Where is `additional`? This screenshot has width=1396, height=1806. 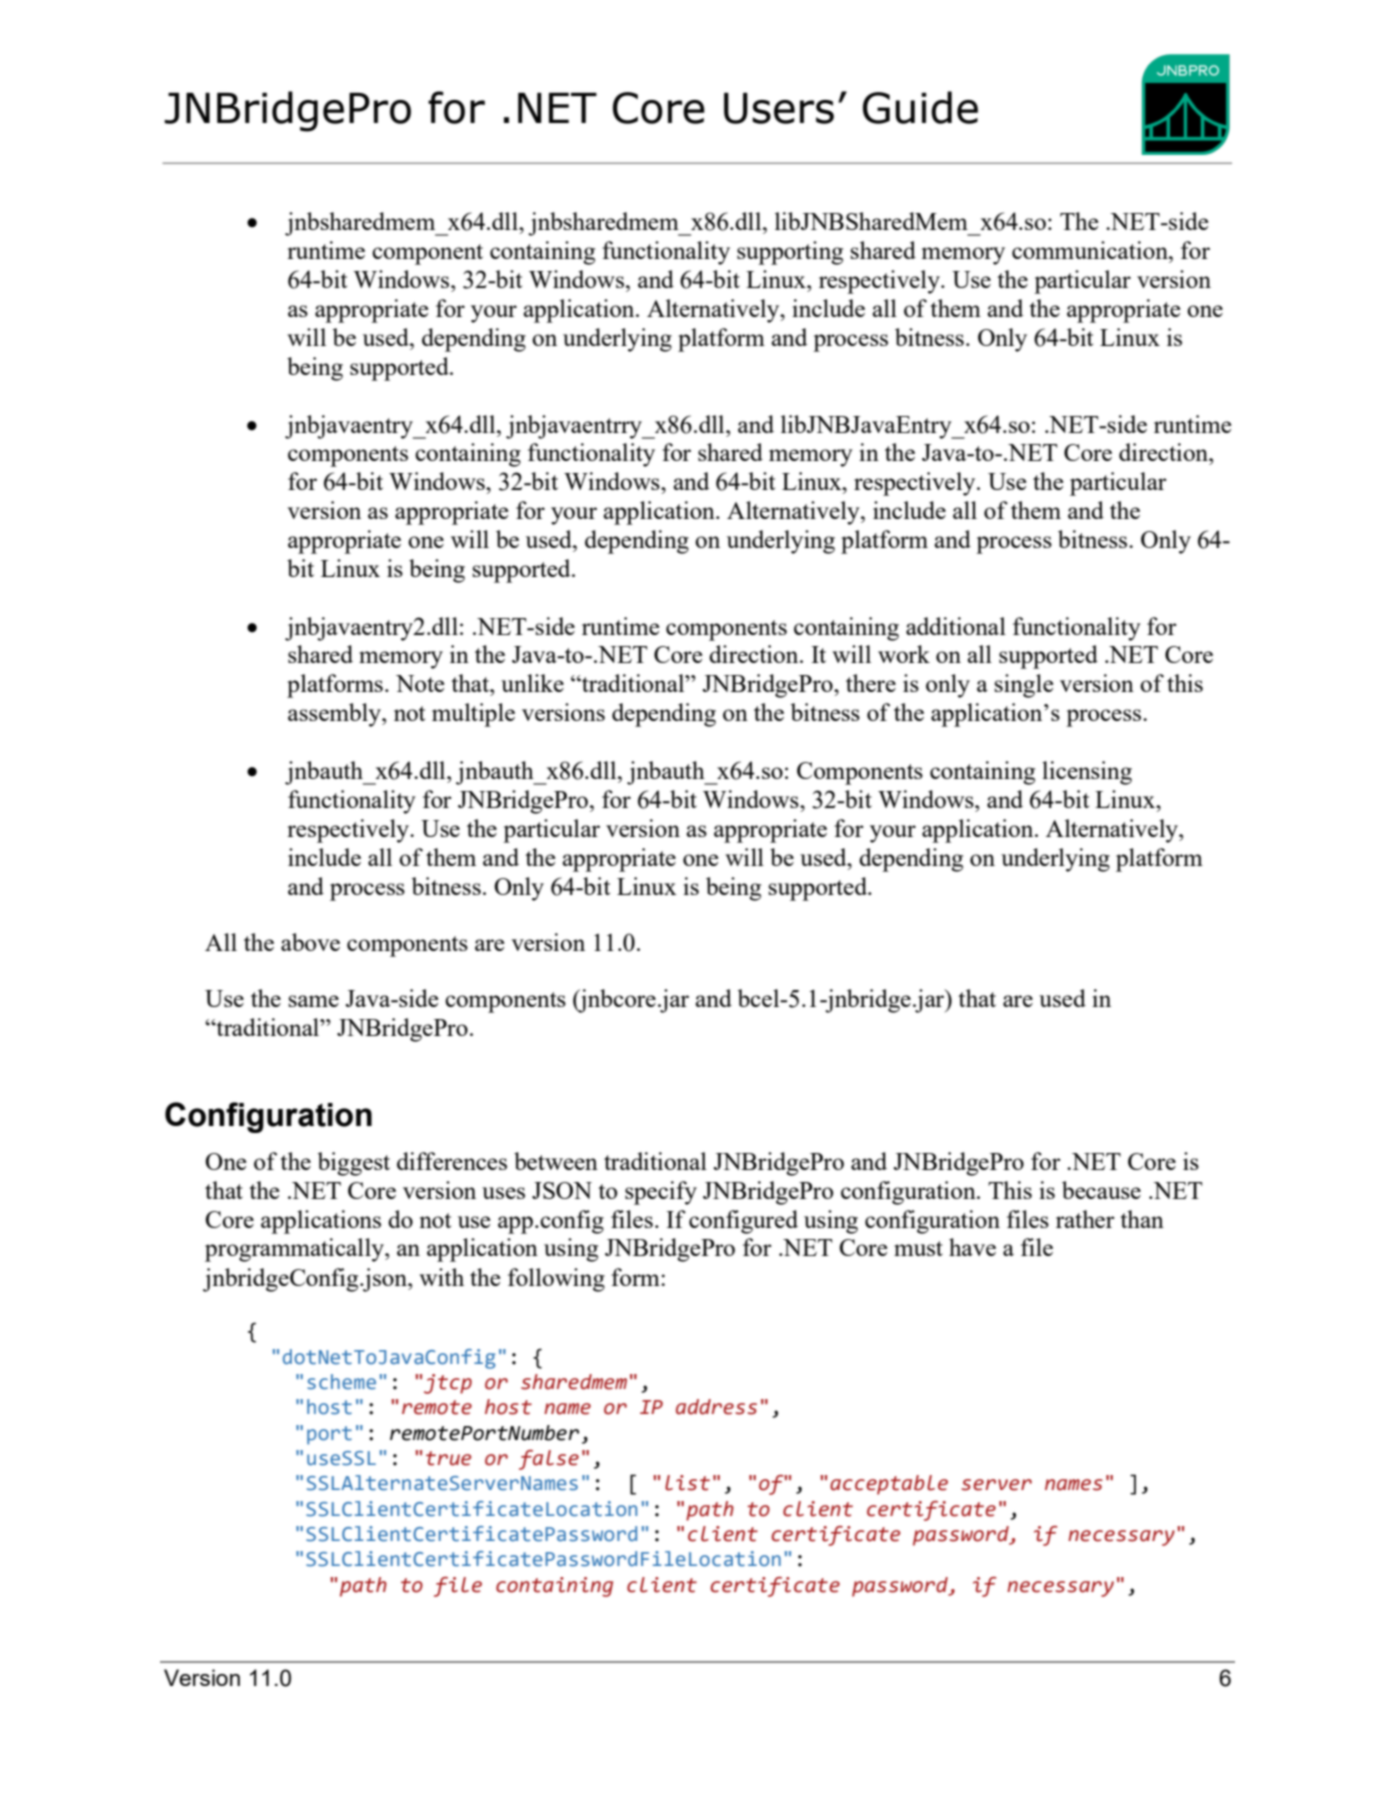
additional is located at coordinates (956, 626).
